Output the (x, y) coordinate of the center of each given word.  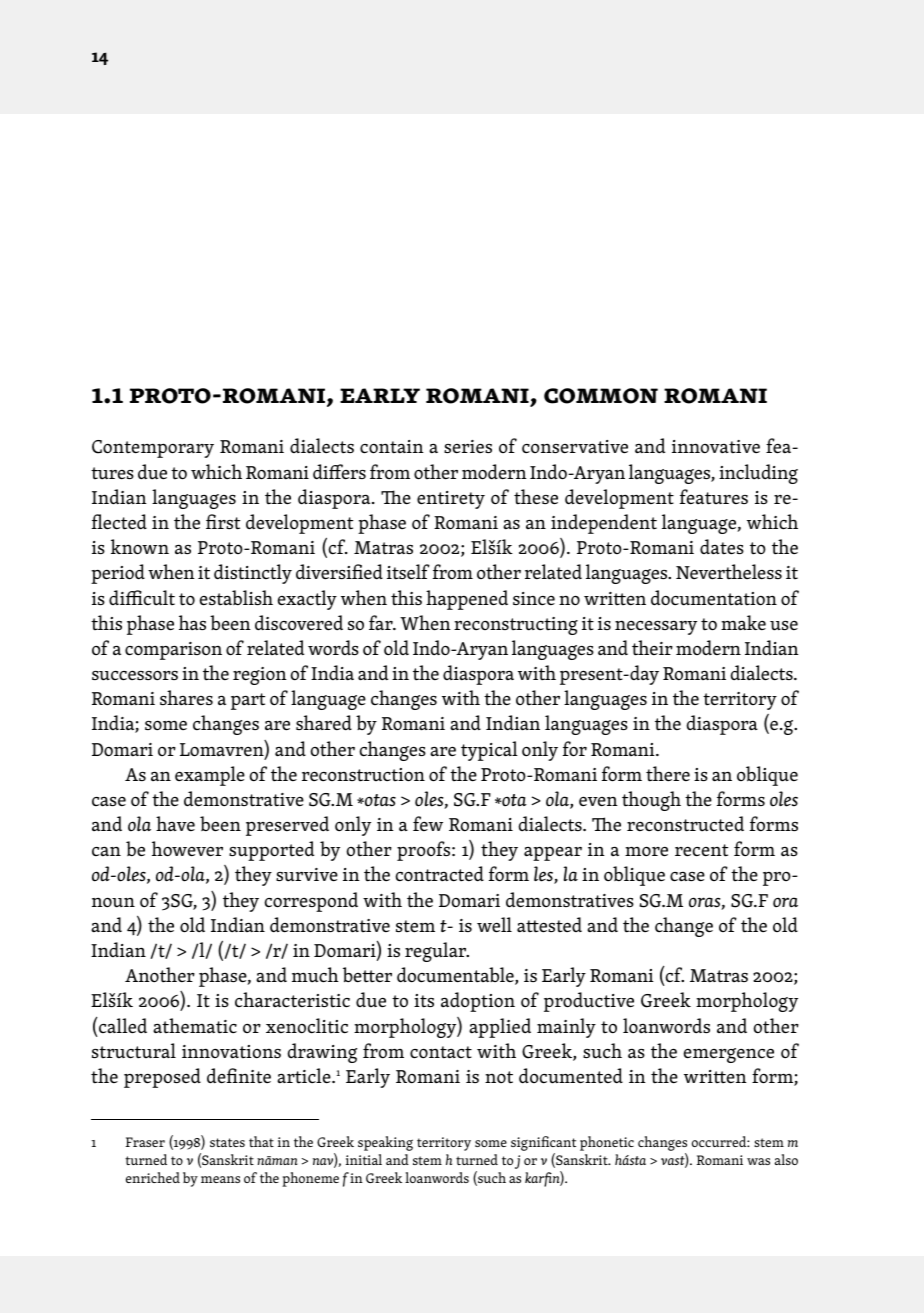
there (668, 774)
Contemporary (153, 449)
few (428, 823)
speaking (385, 1143)
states (227, 1142)
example (210, 776)
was (758, 1161)
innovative (716, 447)
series (468, 447)
